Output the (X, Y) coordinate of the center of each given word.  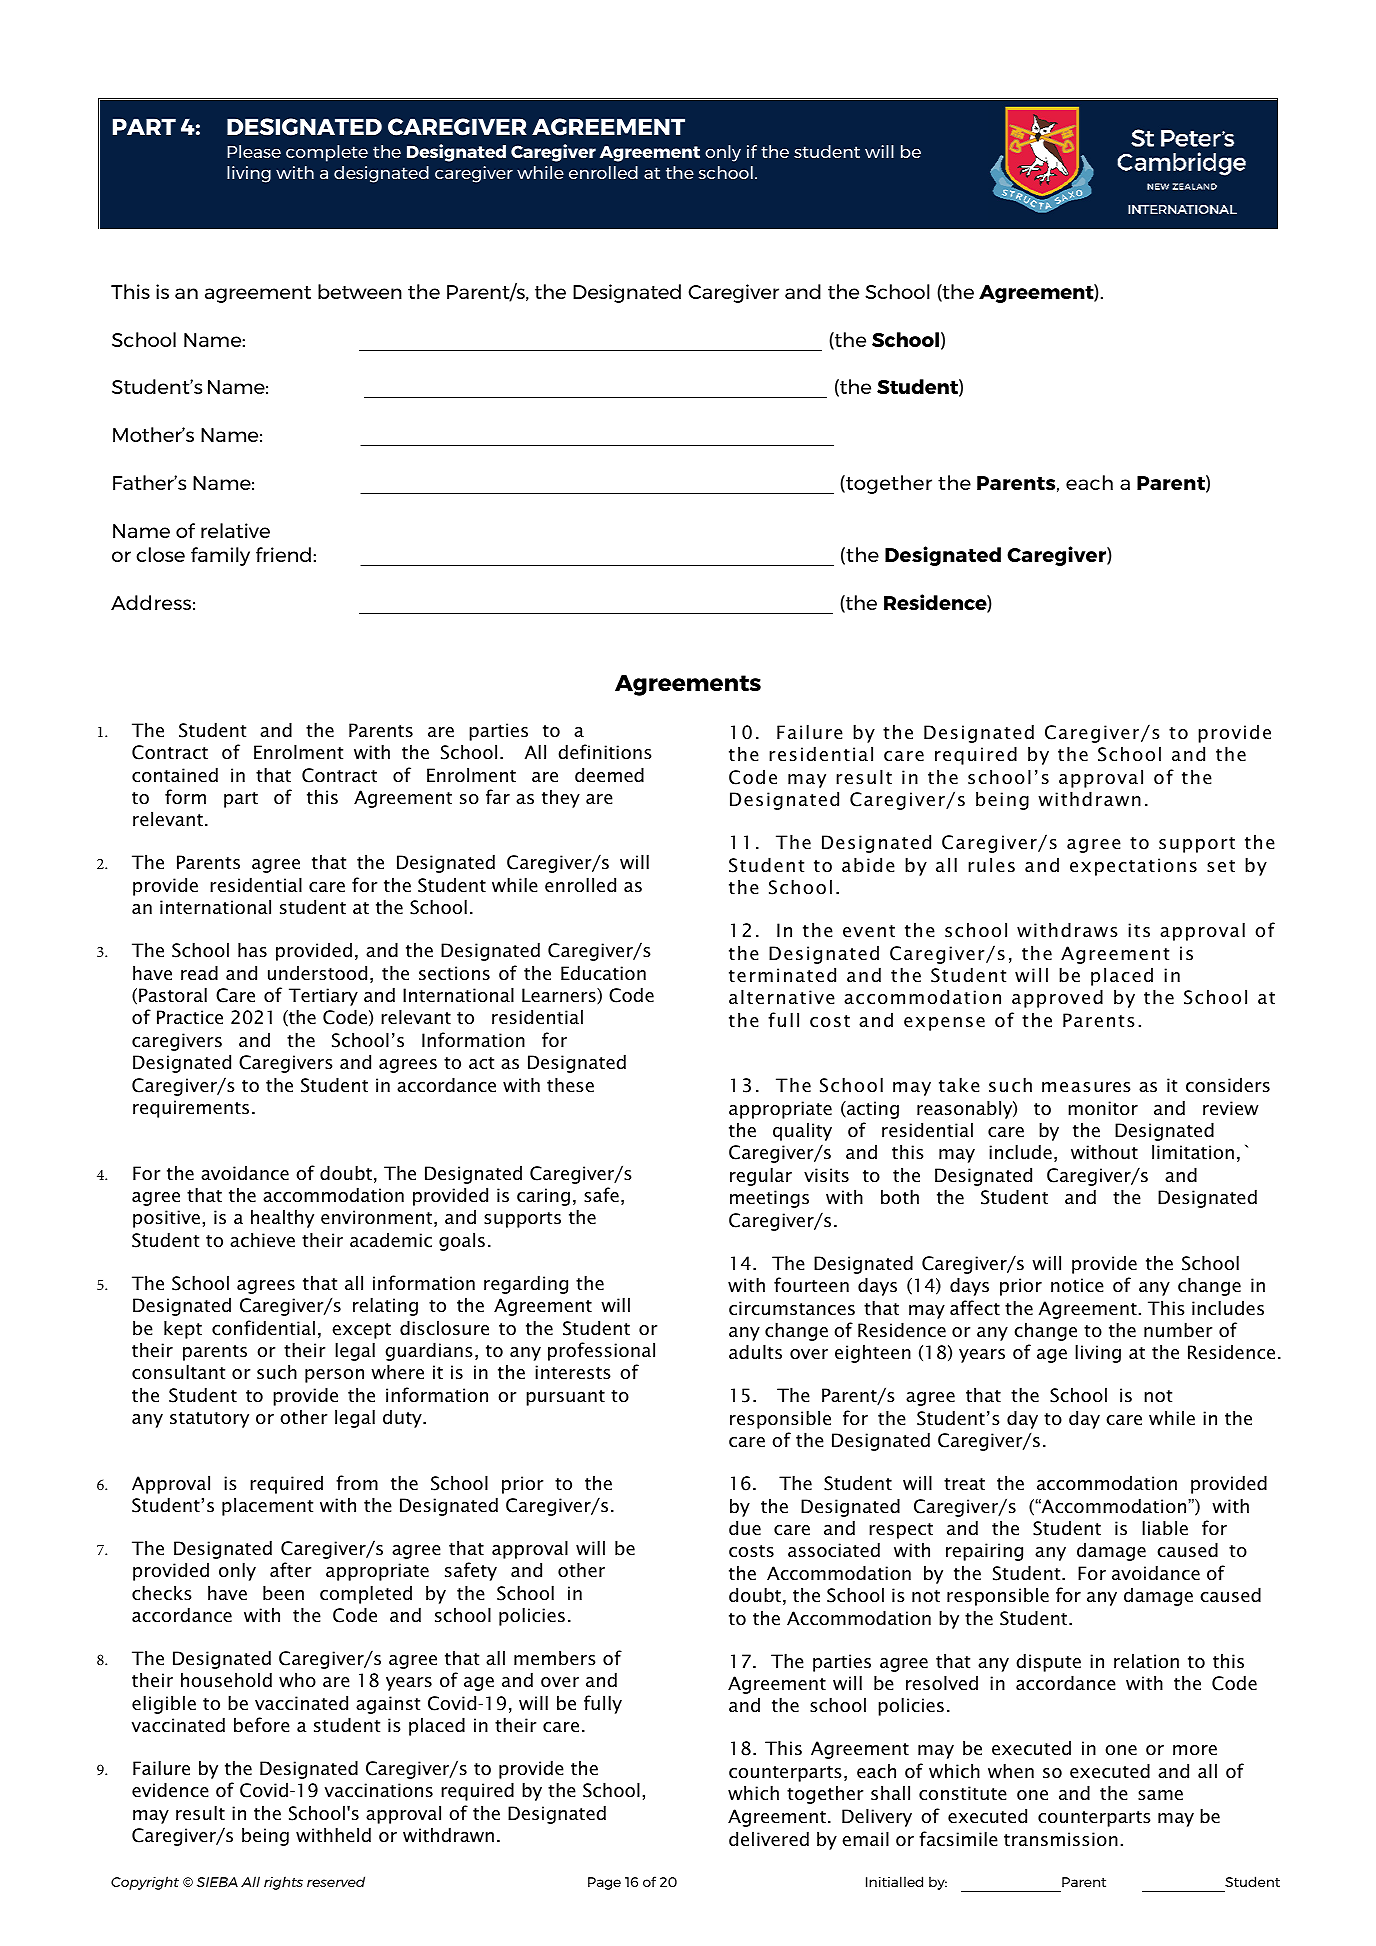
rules (991, 864)
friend (283, 554)
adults (755, 1352)
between (360, 291)
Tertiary (323, 997)
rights (283, 1883)
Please (254, 151)
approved (1057, 998)
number (1178, 1330)
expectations (1133, 867)
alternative (782, 997)
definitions (605, 752)
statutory (209, 1420)
